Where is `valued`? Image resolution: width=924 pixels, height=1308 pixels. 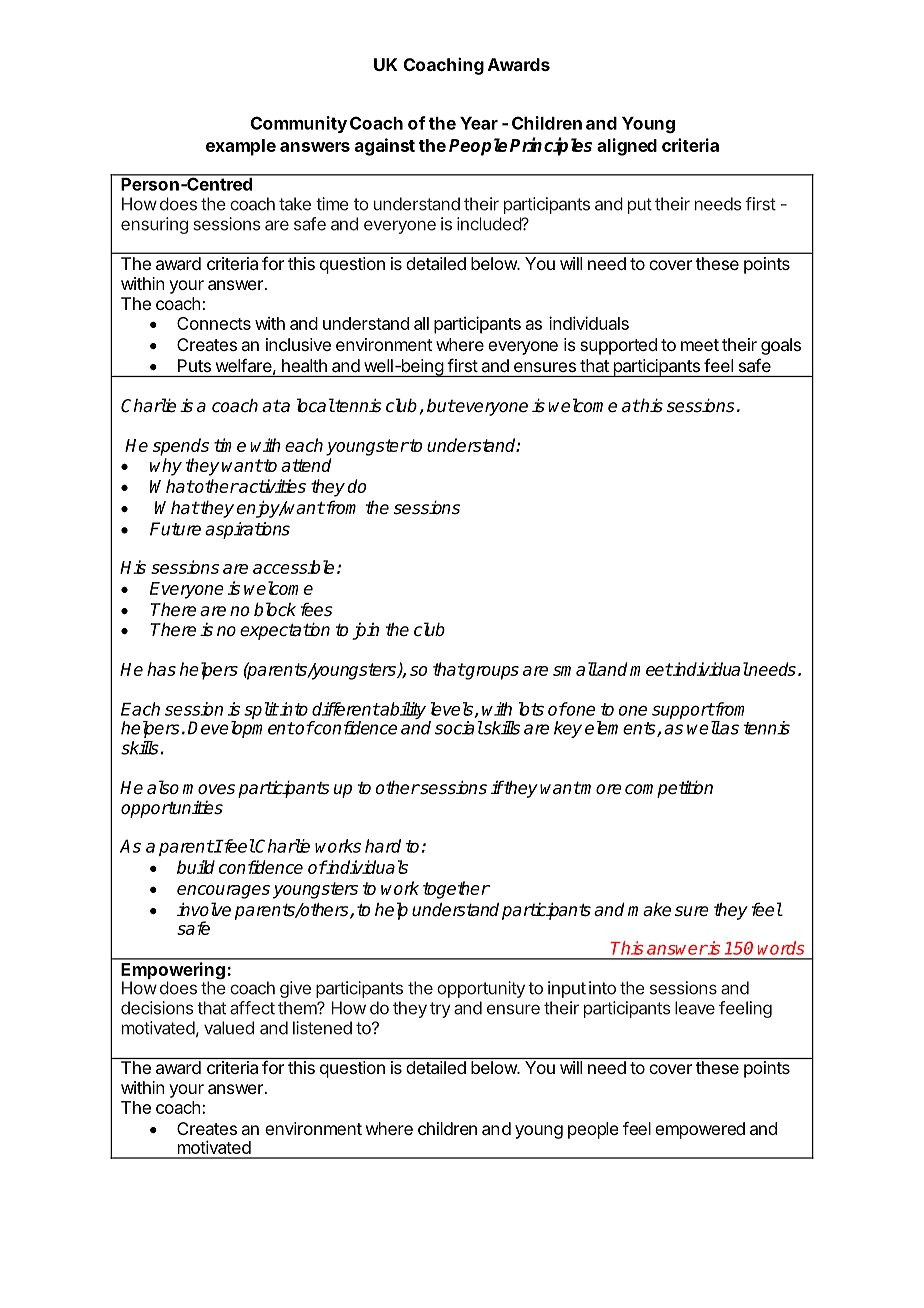
valued is located at coordinates (229, 1028).
